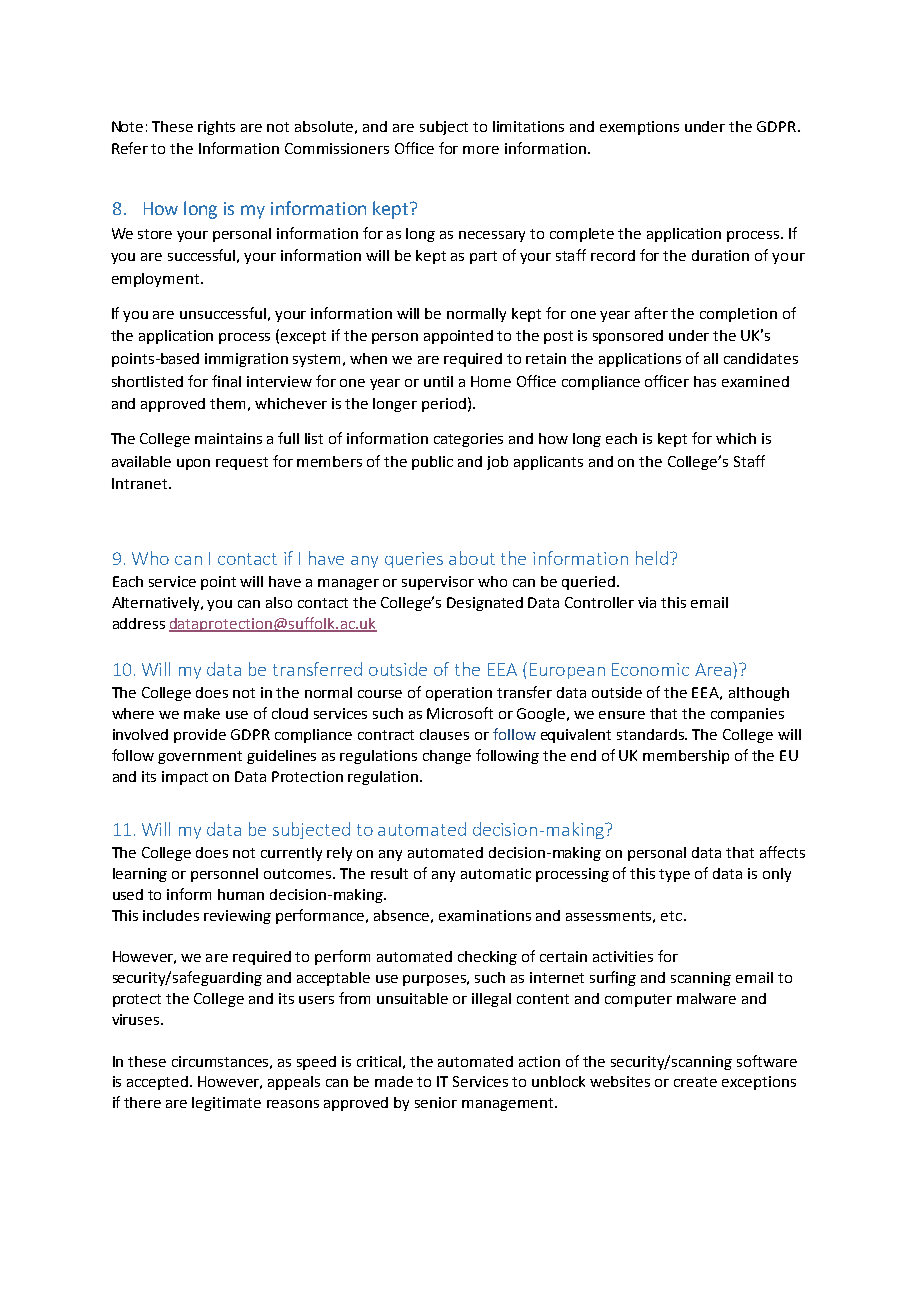 This screenshot has height=1308, width=924. I want to click on more, so click(481, 150).
